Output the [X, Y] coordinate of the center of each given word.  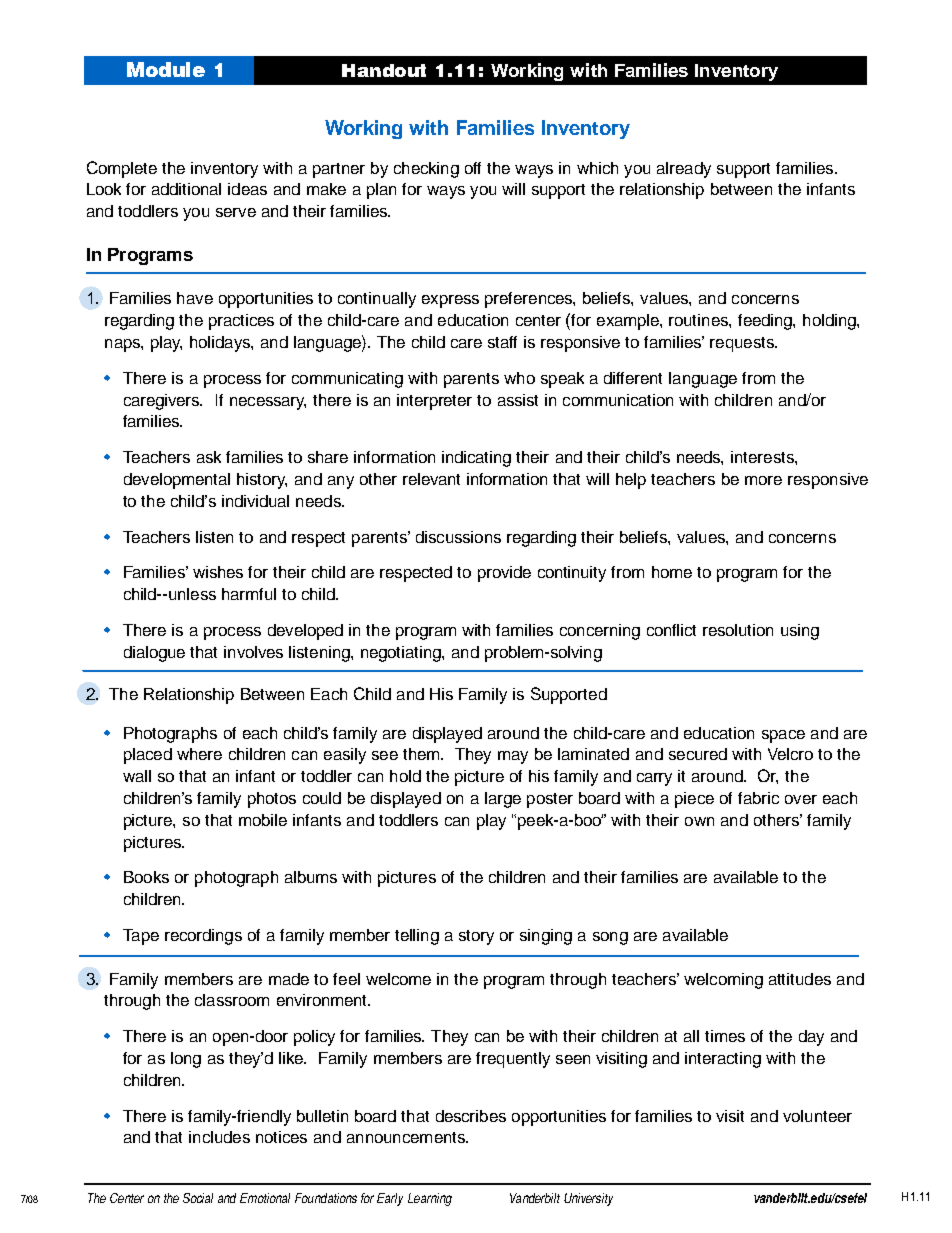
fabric [758, 798]
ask [209, 457]
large [503, 800]
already [684, 170]
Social [198, 1198]
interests [763, 457]
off [473, 168]
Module [166, 69]
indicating [476, 459]
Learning [430, 1199]
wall [137, 776]
